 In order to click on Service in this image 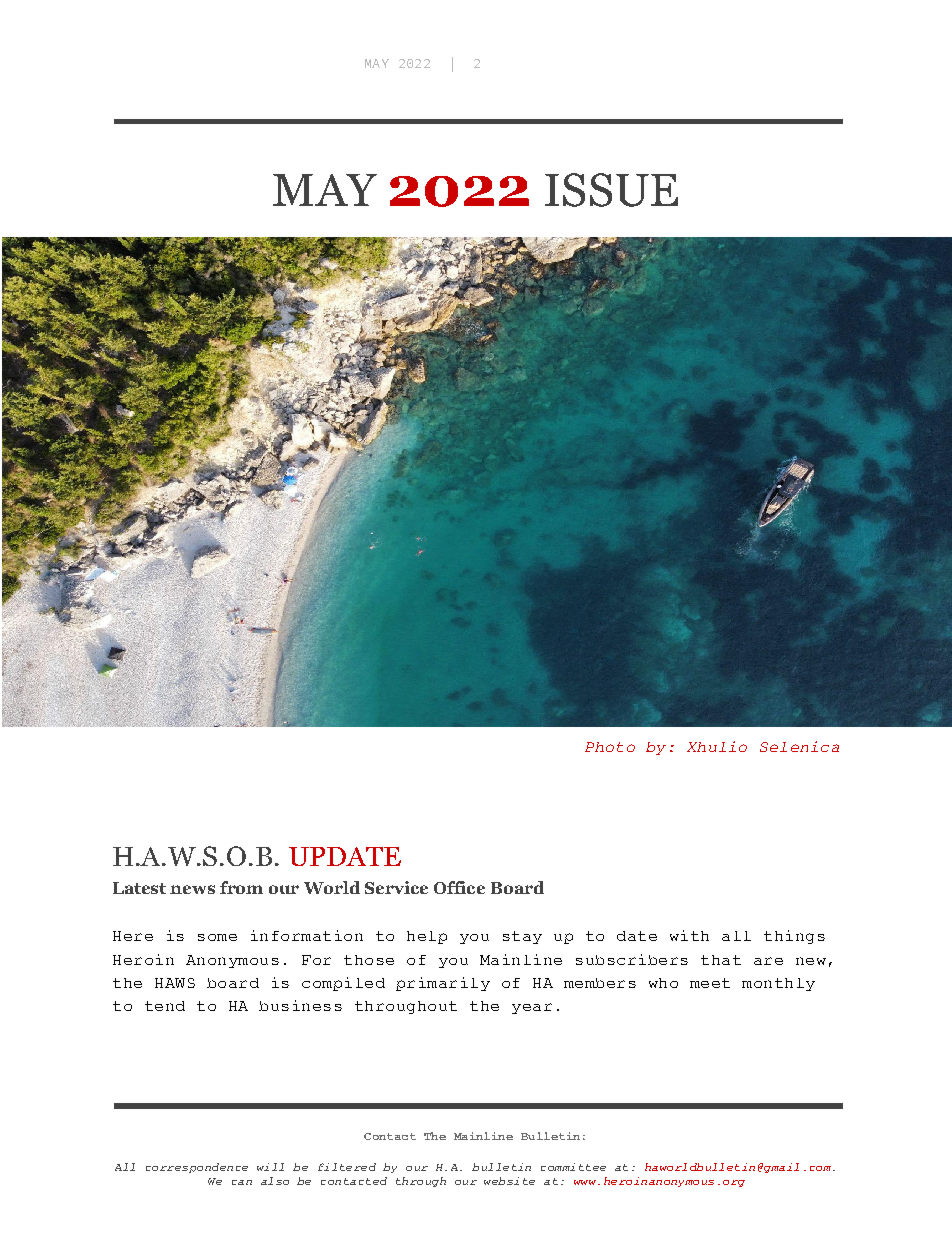, I will do `click(396, 887)`.
